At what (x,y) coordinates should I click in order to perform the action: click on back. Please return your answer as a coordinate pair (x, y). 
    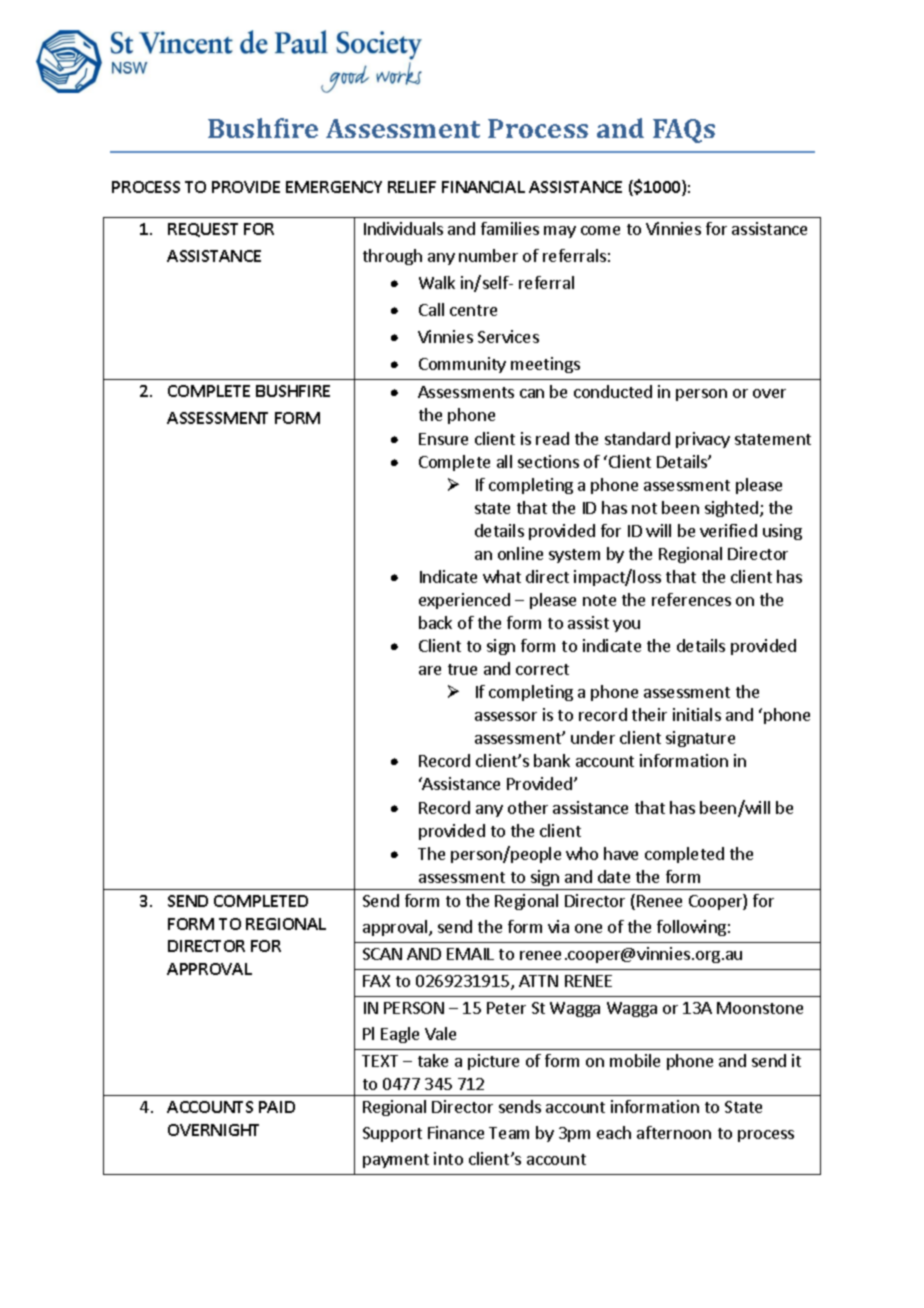
    Looking at the image, I should click on (435, 622).
